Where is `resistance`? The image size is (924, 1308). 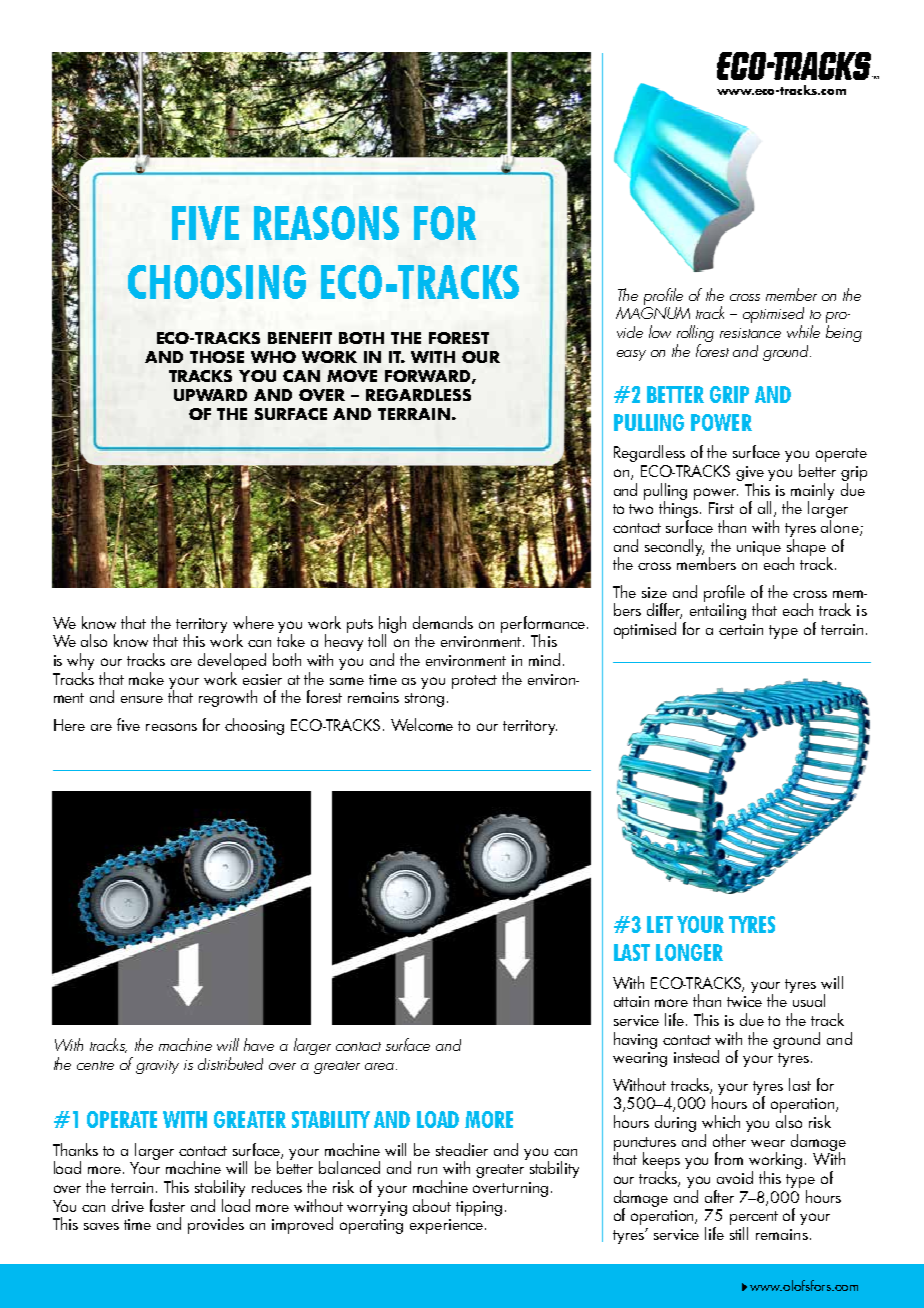 resistance is located at coordinates (750, 333).
